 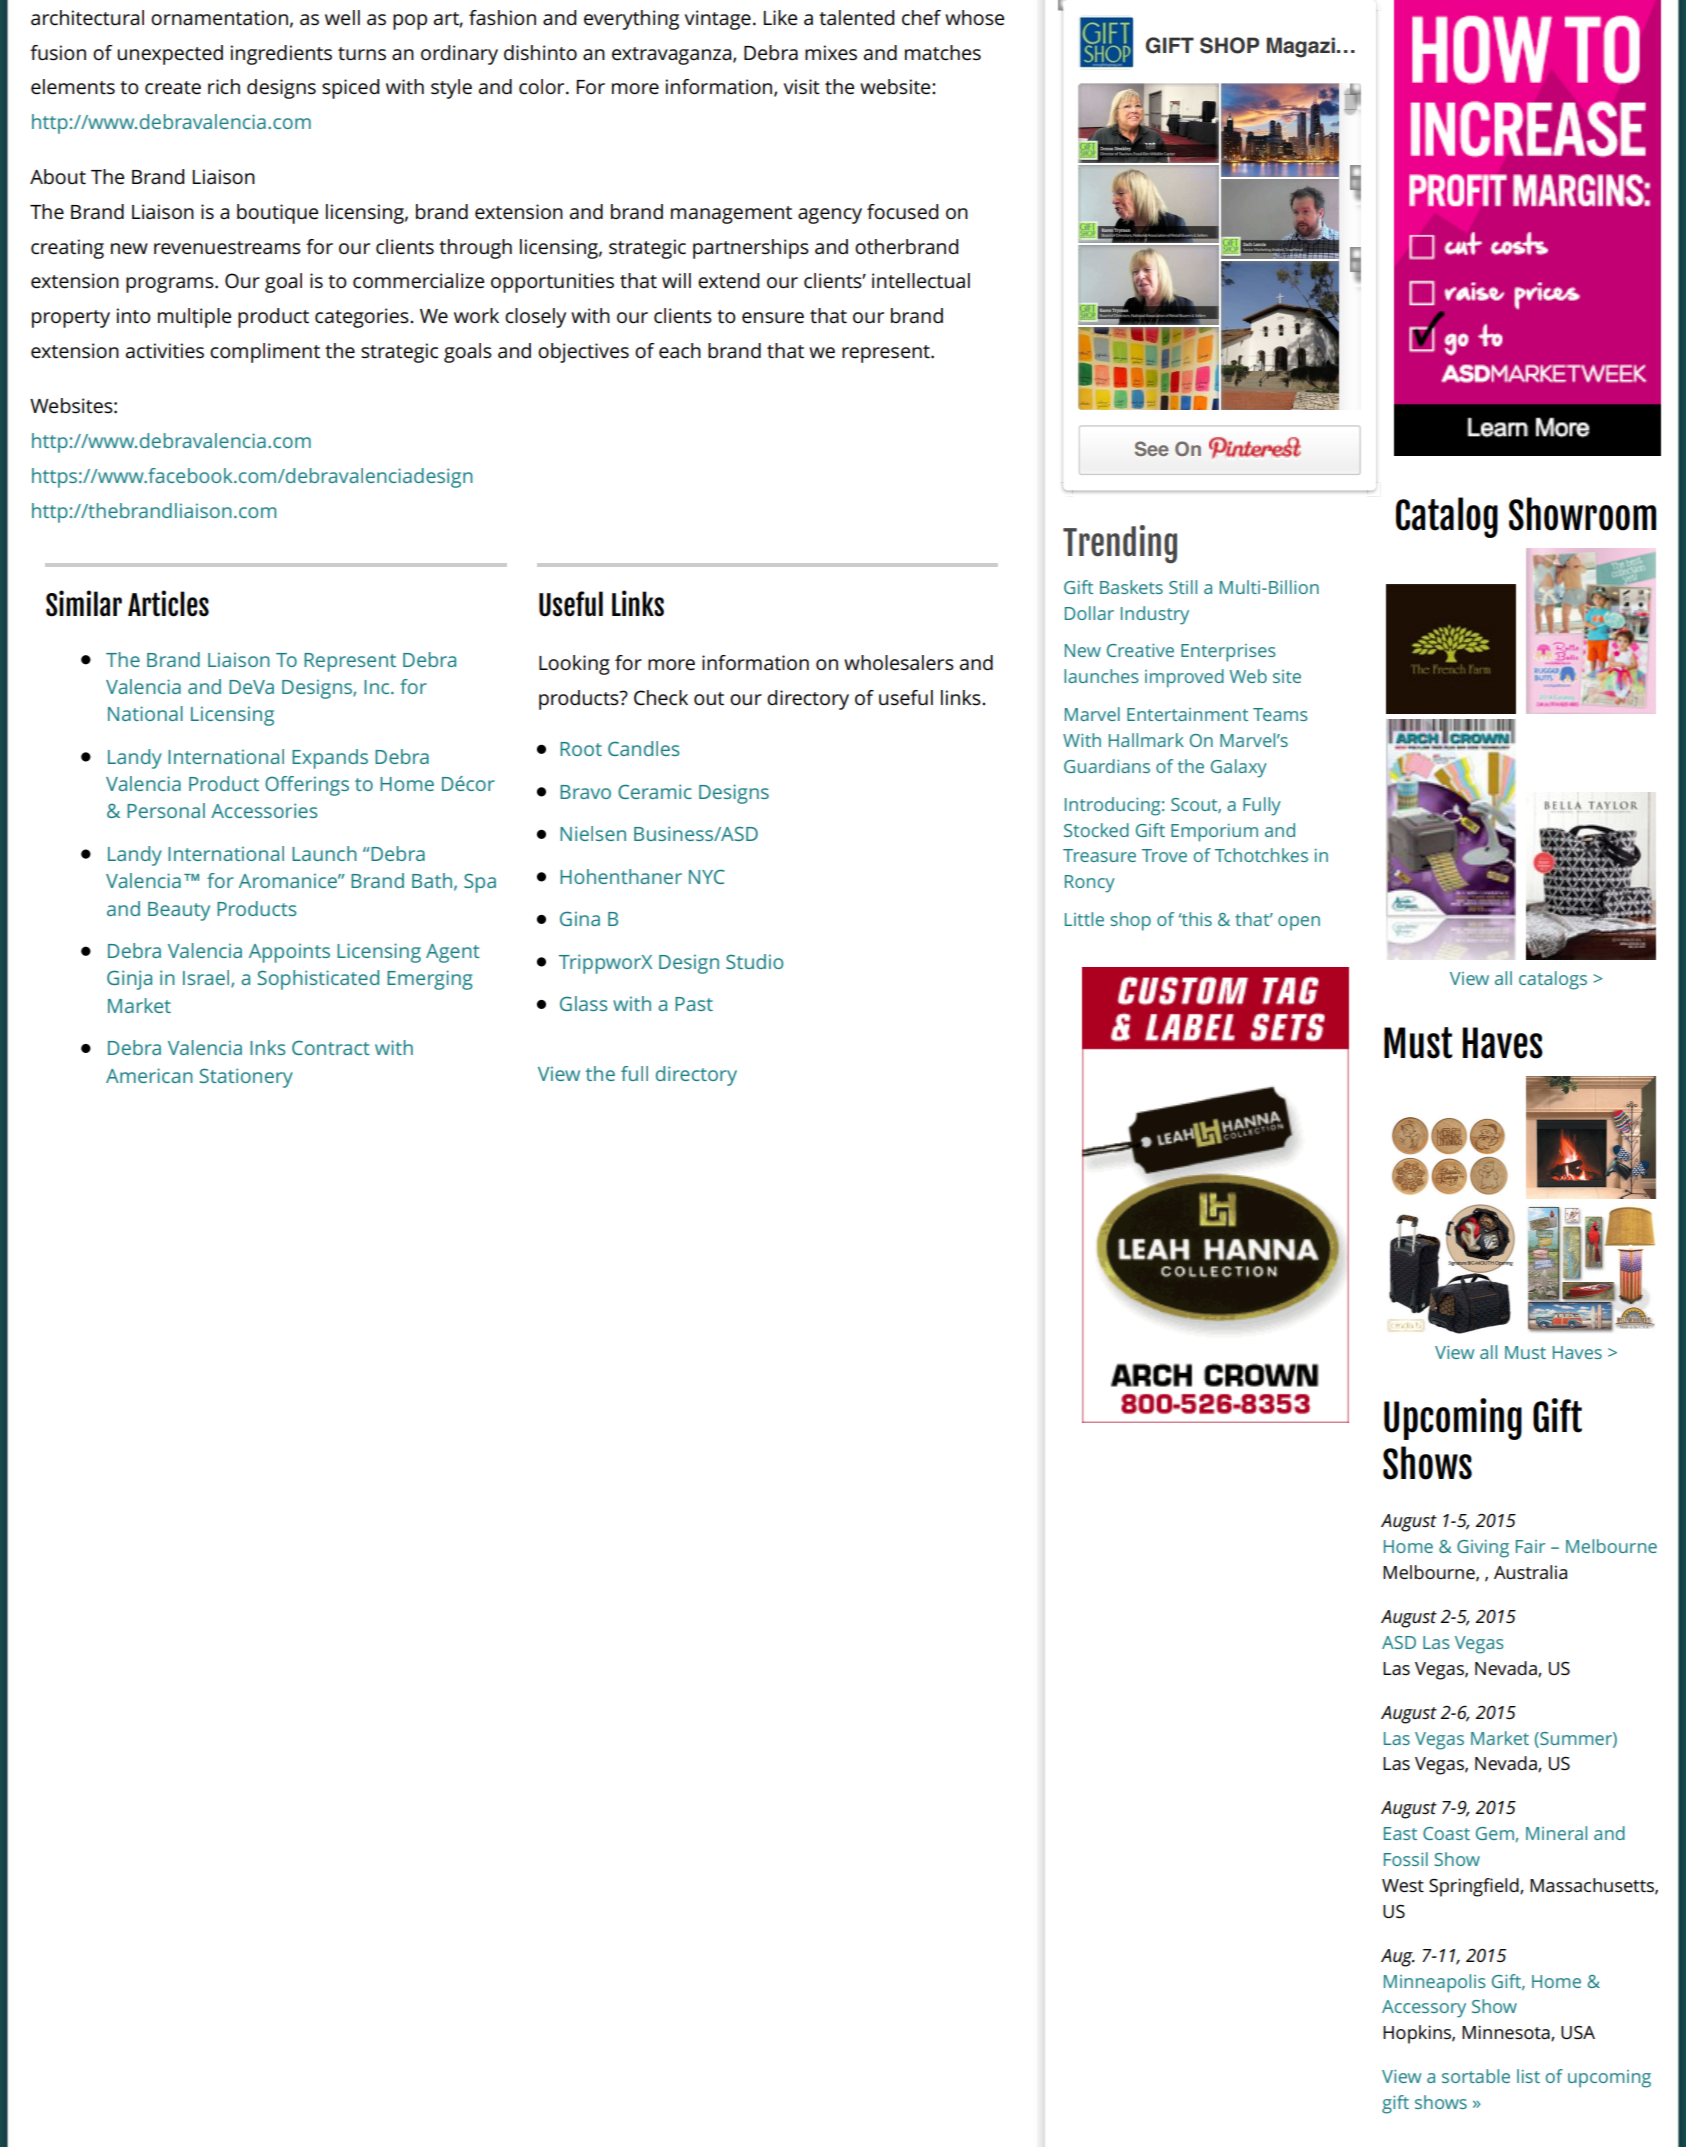 What do you see at coordinates (246, 1078) in the screenshot?
I see `Stationery` at bounding box center [246, 1078].
